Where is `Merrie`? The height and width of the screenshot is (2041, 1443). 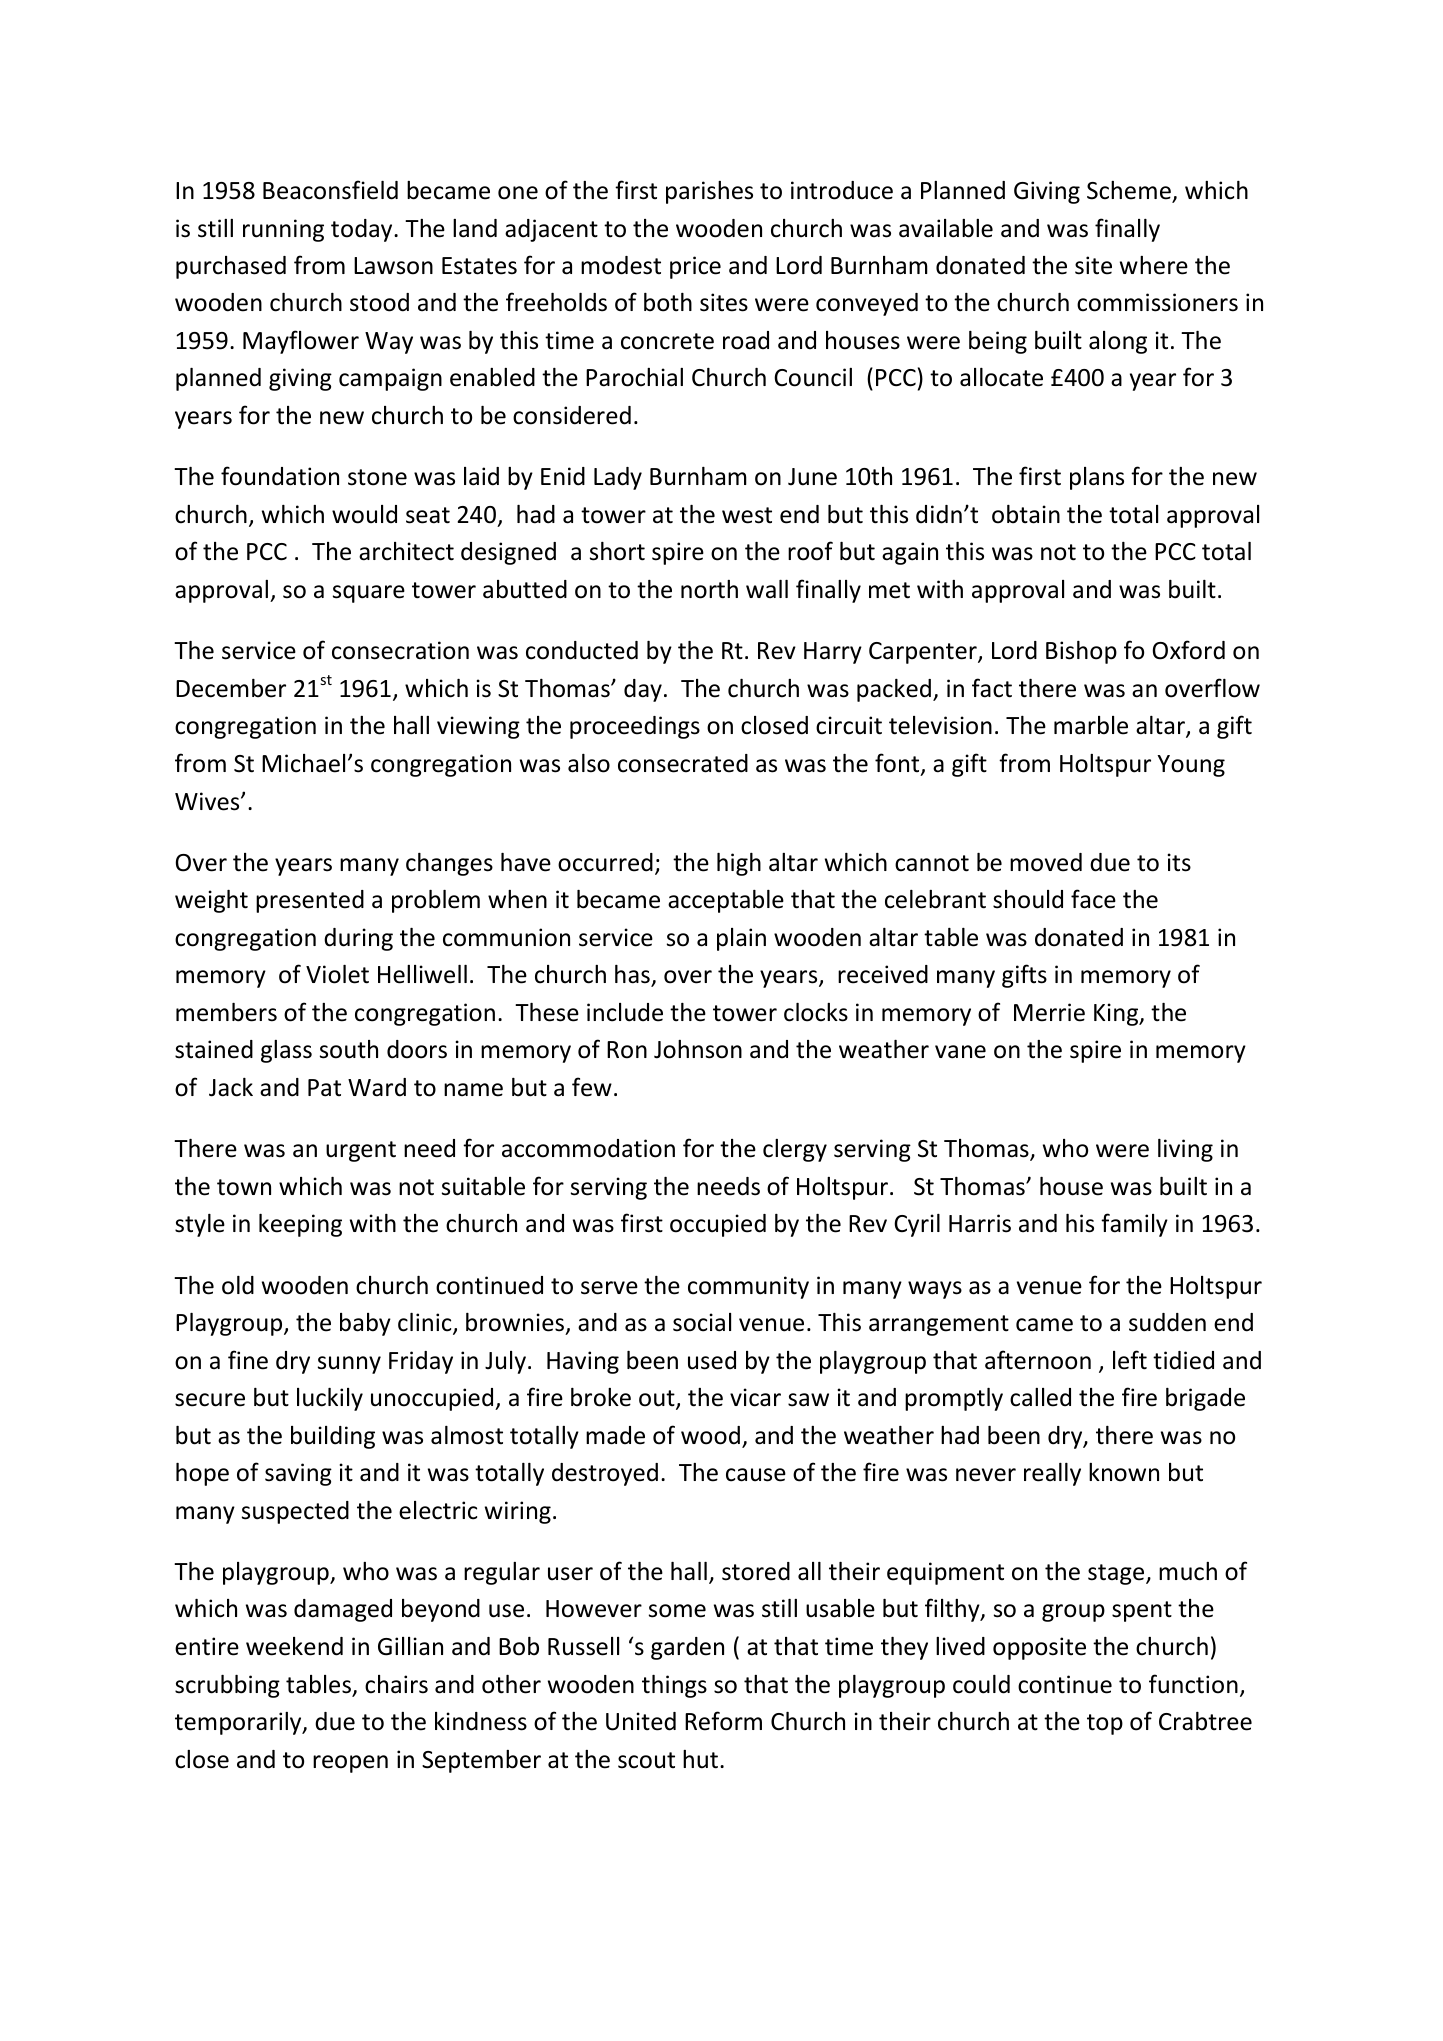
Merrie is located at coordinates (1049, 1012).
